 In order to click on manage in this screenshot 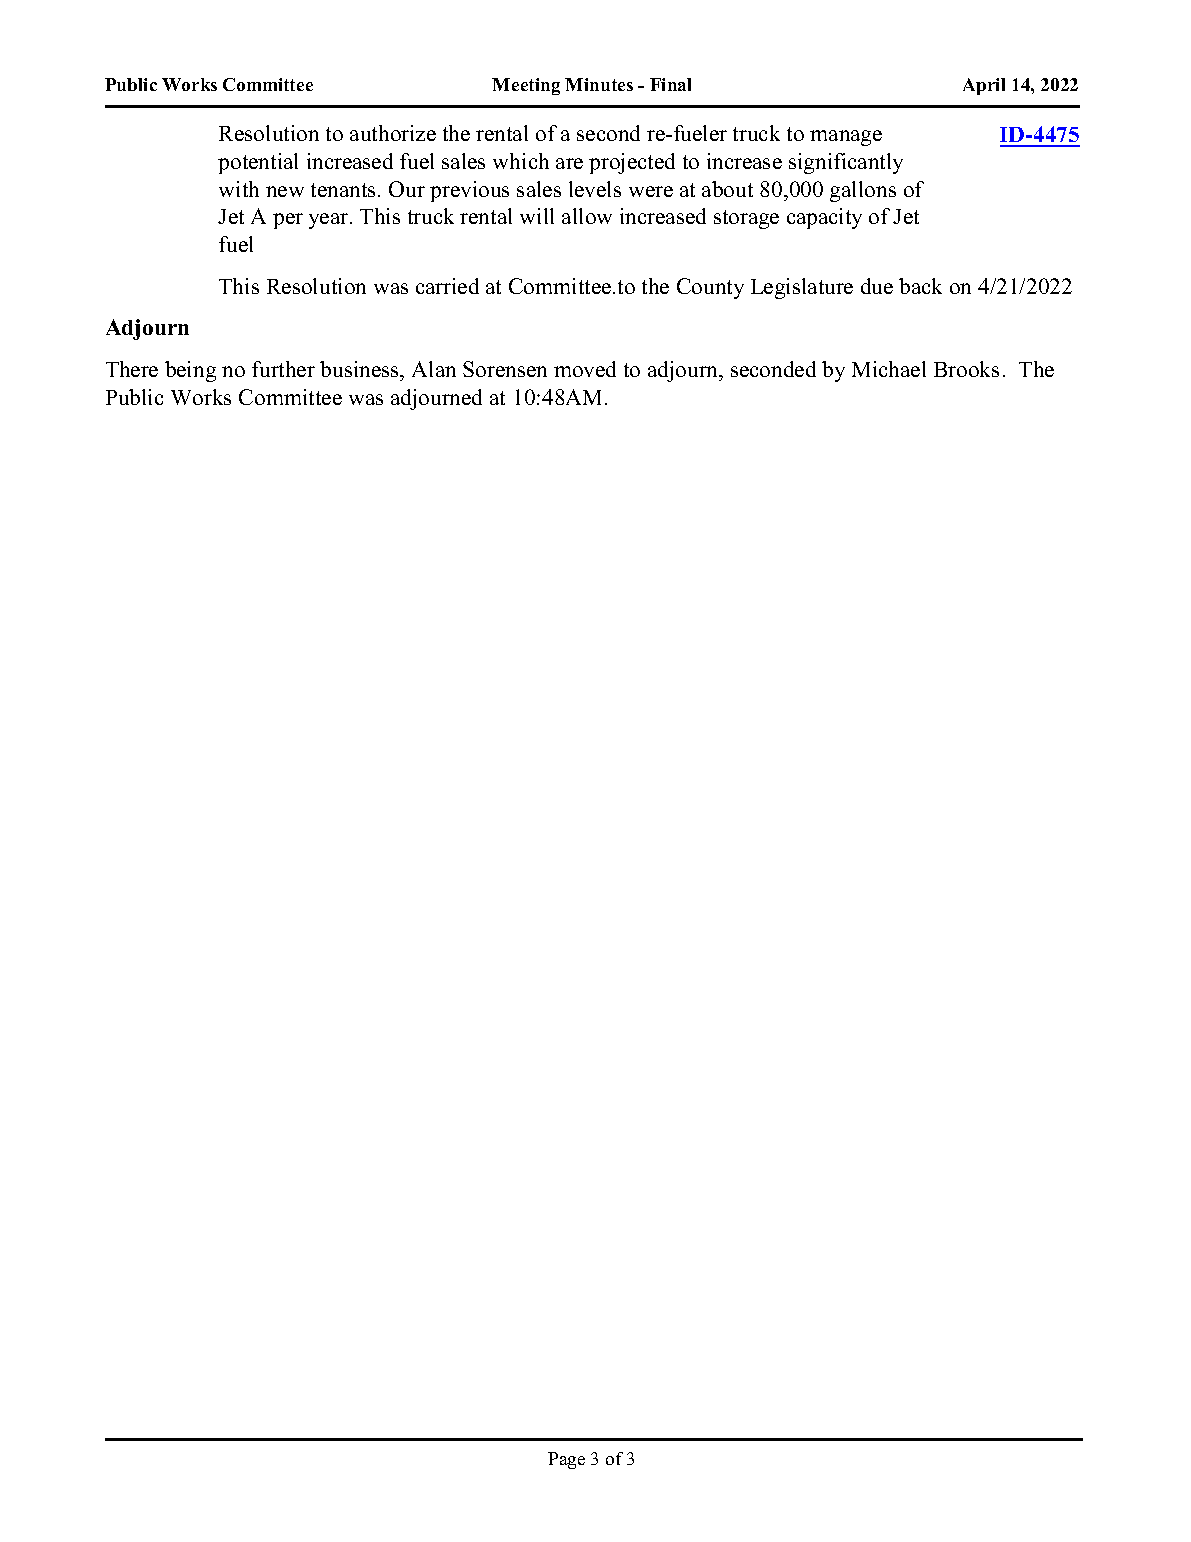, I will do `click(846, 138)`.
